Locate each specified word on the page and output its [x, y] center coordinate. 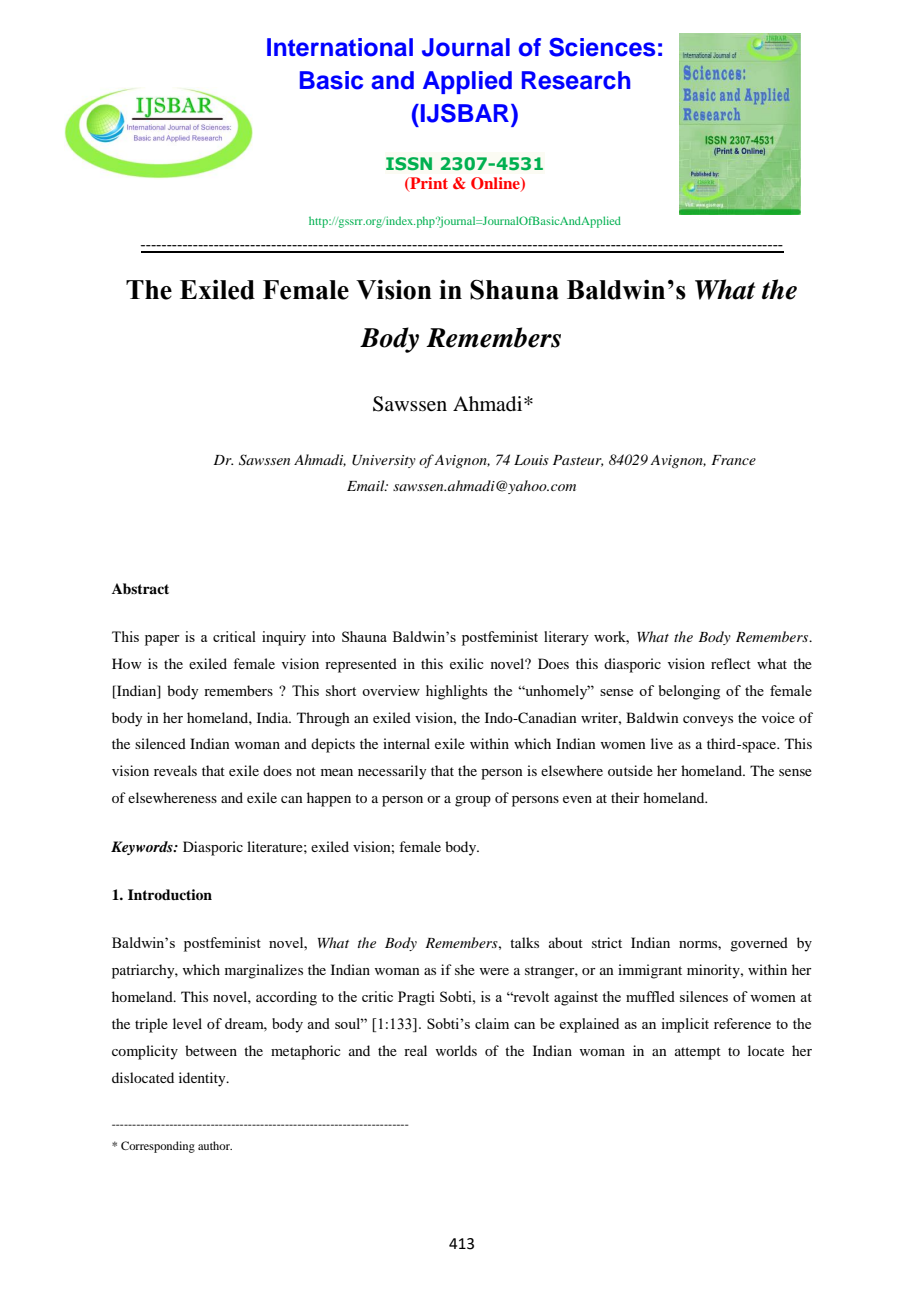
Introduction [170, 894]
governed [759, 944]
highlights [456, 692]
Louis [531, 460]
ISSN [409, 163]
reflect [731, 663]
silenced [160, 743]
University [384, 461]
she [465, 969]
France [733, 460]
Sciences [602, 47]
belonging [689, 692]
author [215, 1145]
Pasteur [578, 461]
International [340, 47]
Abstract [140, 588]
